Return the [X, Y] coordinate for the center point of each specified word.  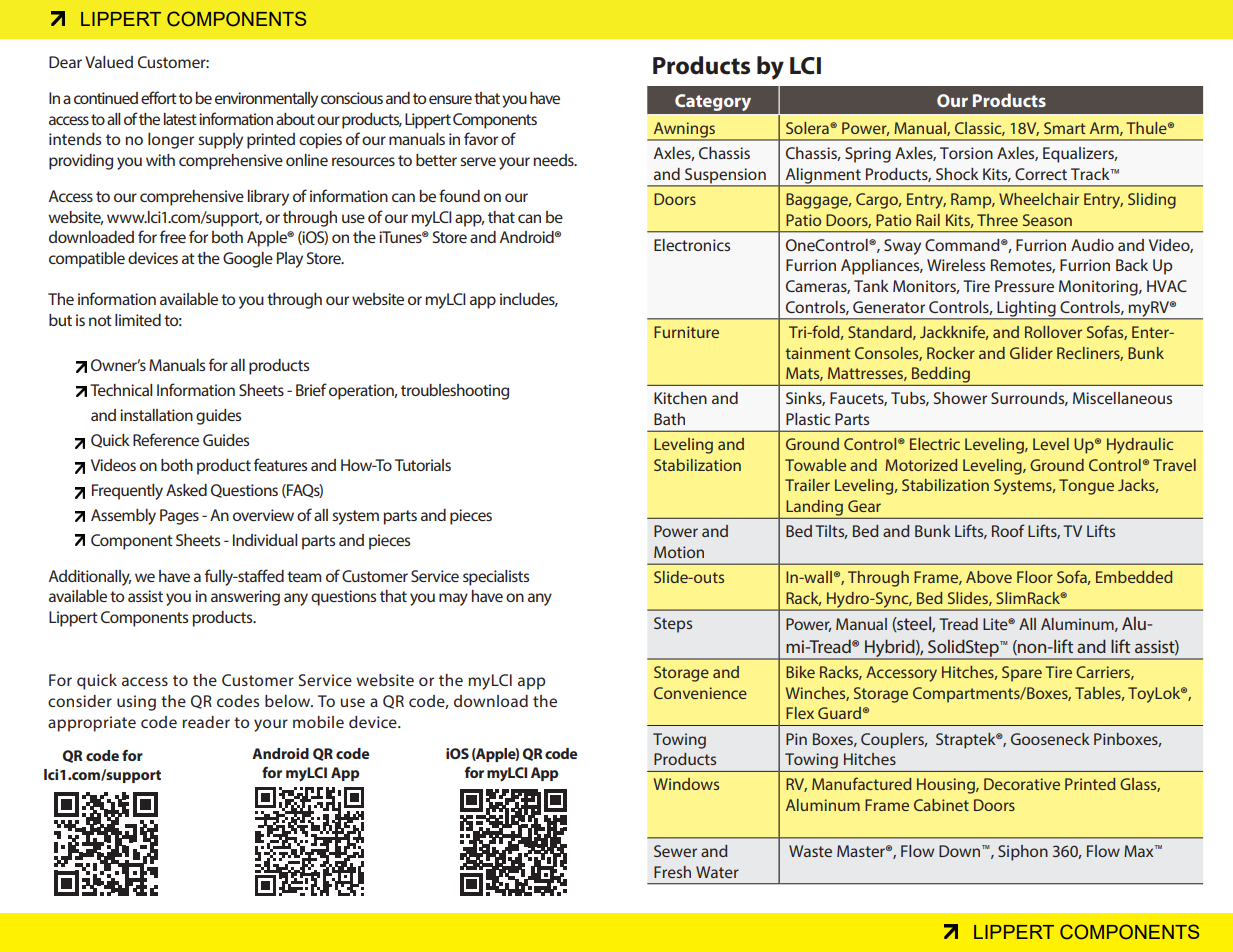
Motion [679, 552]
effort [159, 97]
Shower [960, 398]
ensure [450, 99]
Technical [121, 390]
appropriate [92, 724]
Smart [1065, 128]
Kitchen [680, 398]
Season [1047, 220]
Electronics [692, 245]
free [173, 236]
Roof [1008, 530]
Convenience [700, 693]
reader [206, 722]
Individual [265, 540]
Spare [1022, 674]
